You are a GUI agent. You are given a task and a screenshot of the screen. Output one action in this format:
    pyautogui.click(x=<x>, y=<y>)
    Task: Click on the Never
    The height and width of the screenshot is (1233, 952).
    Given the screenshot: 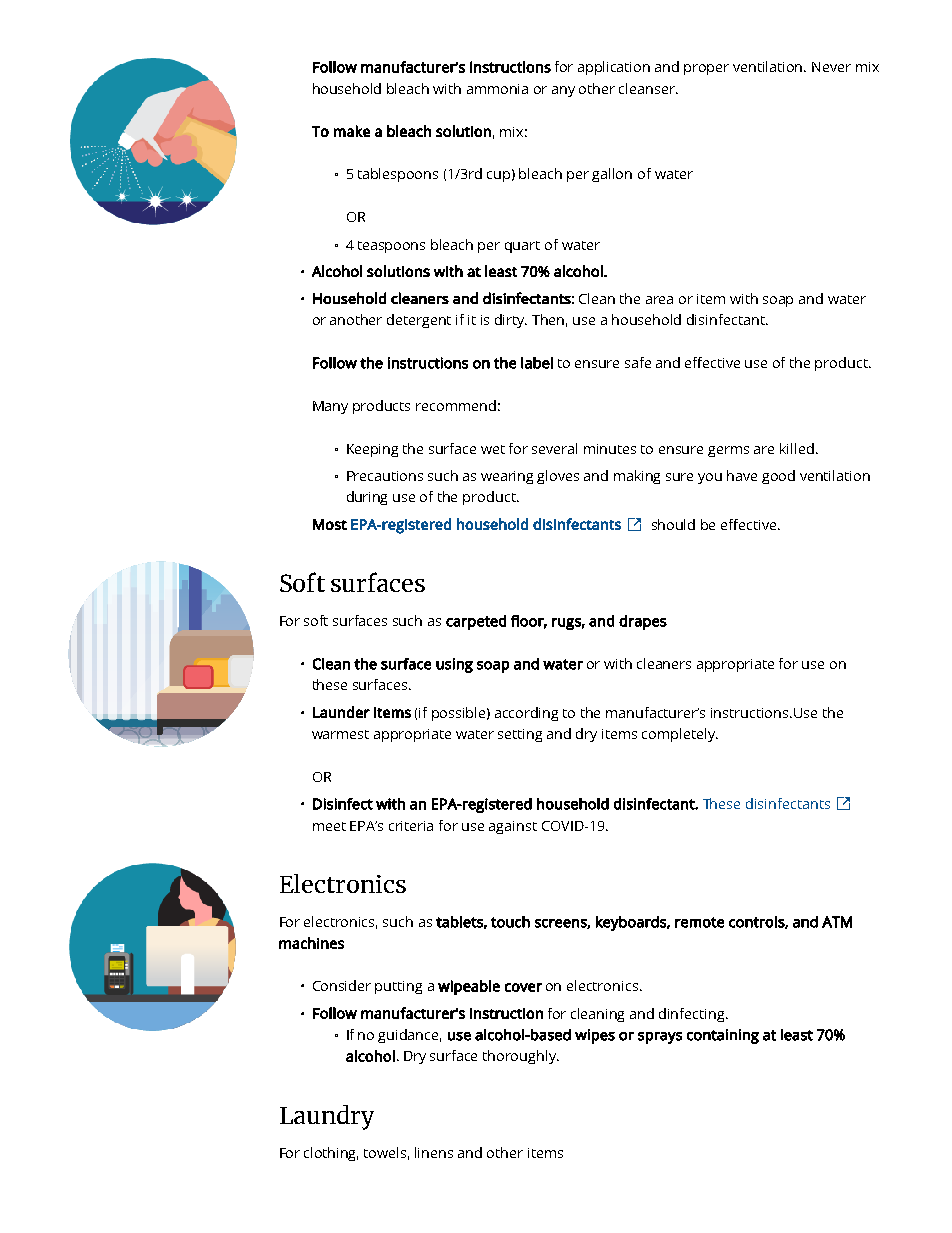 What is the action you would take?
    pyautogui.click(x=831, y=67)
